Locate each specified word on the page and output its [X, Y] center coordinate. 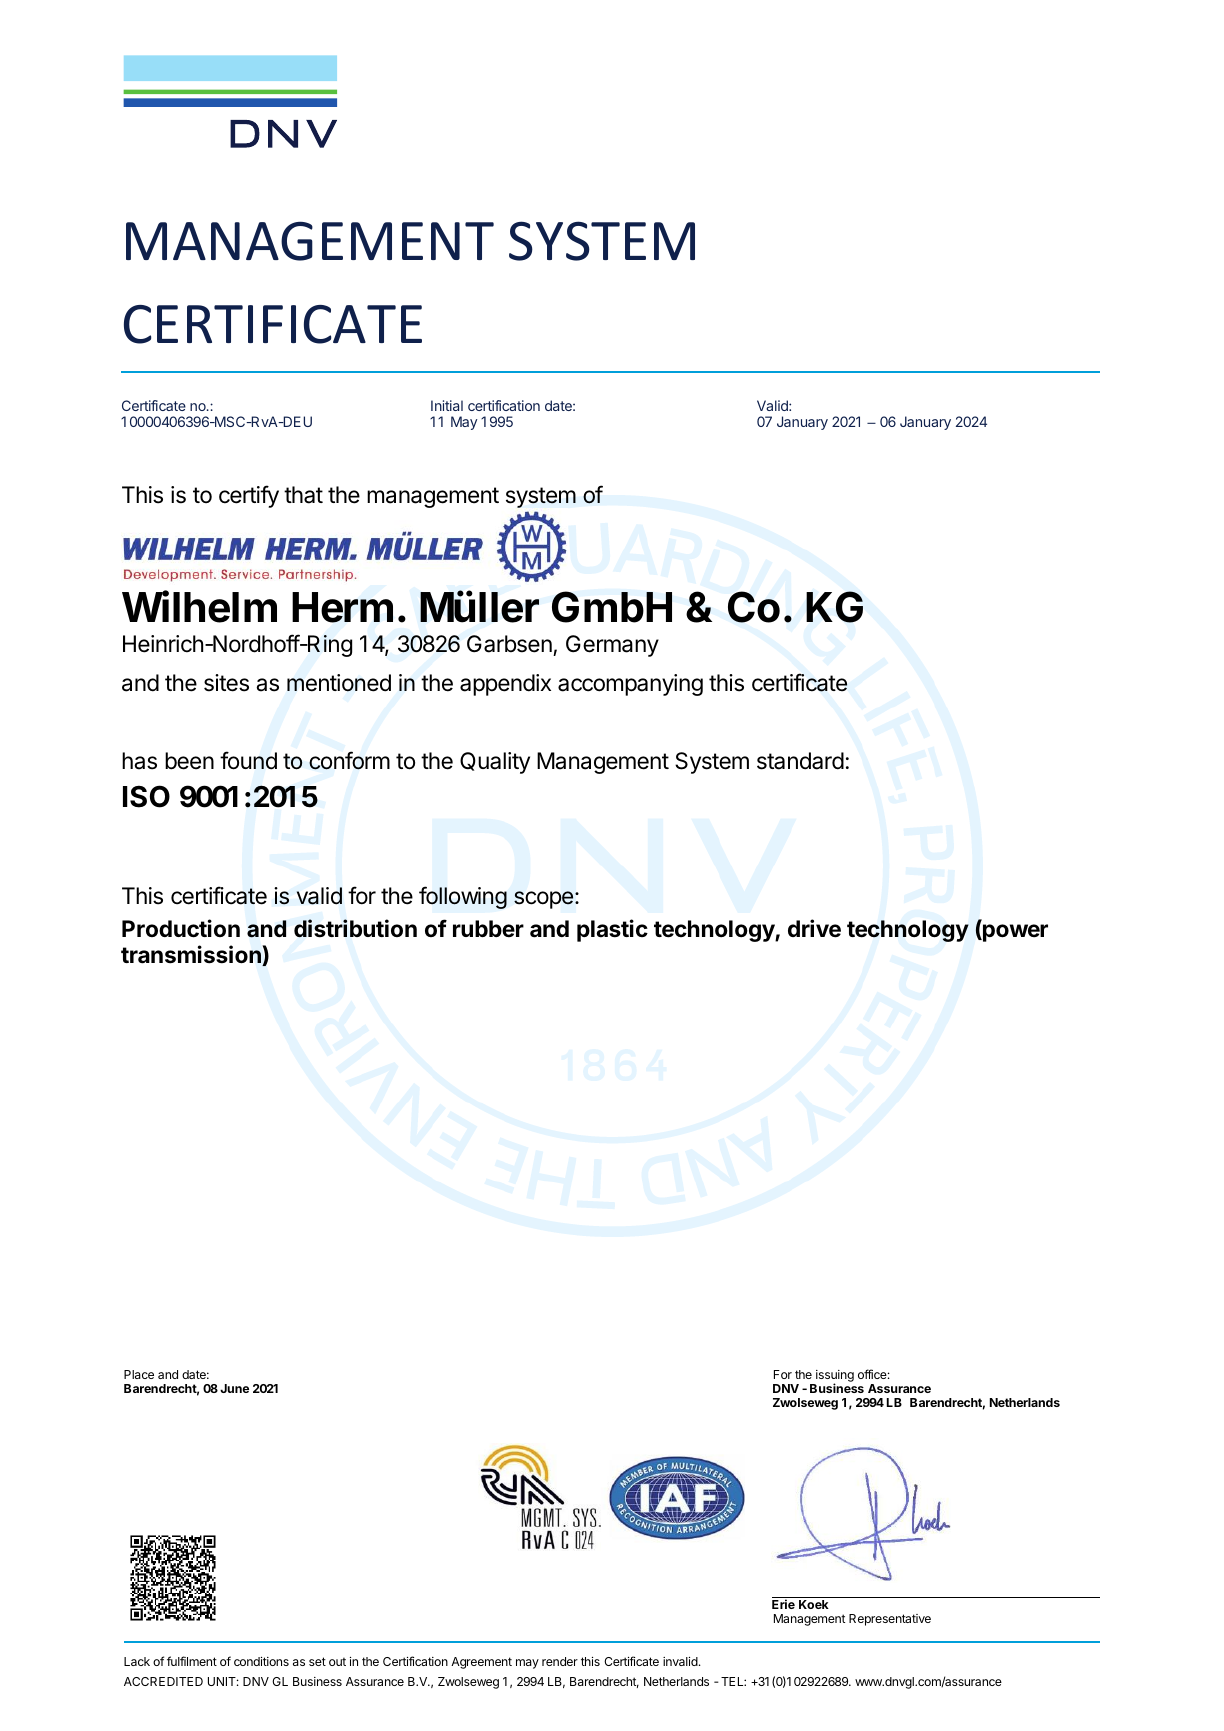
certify [249, 496]
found [248, 760]
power [1014, 933]
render [560, 1661]
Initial [447, 405]
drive [814, 928]
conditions [261, 1661]
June [234, 1388]
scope [543, 900]
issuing [834, 1377]
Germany [612, 646]
